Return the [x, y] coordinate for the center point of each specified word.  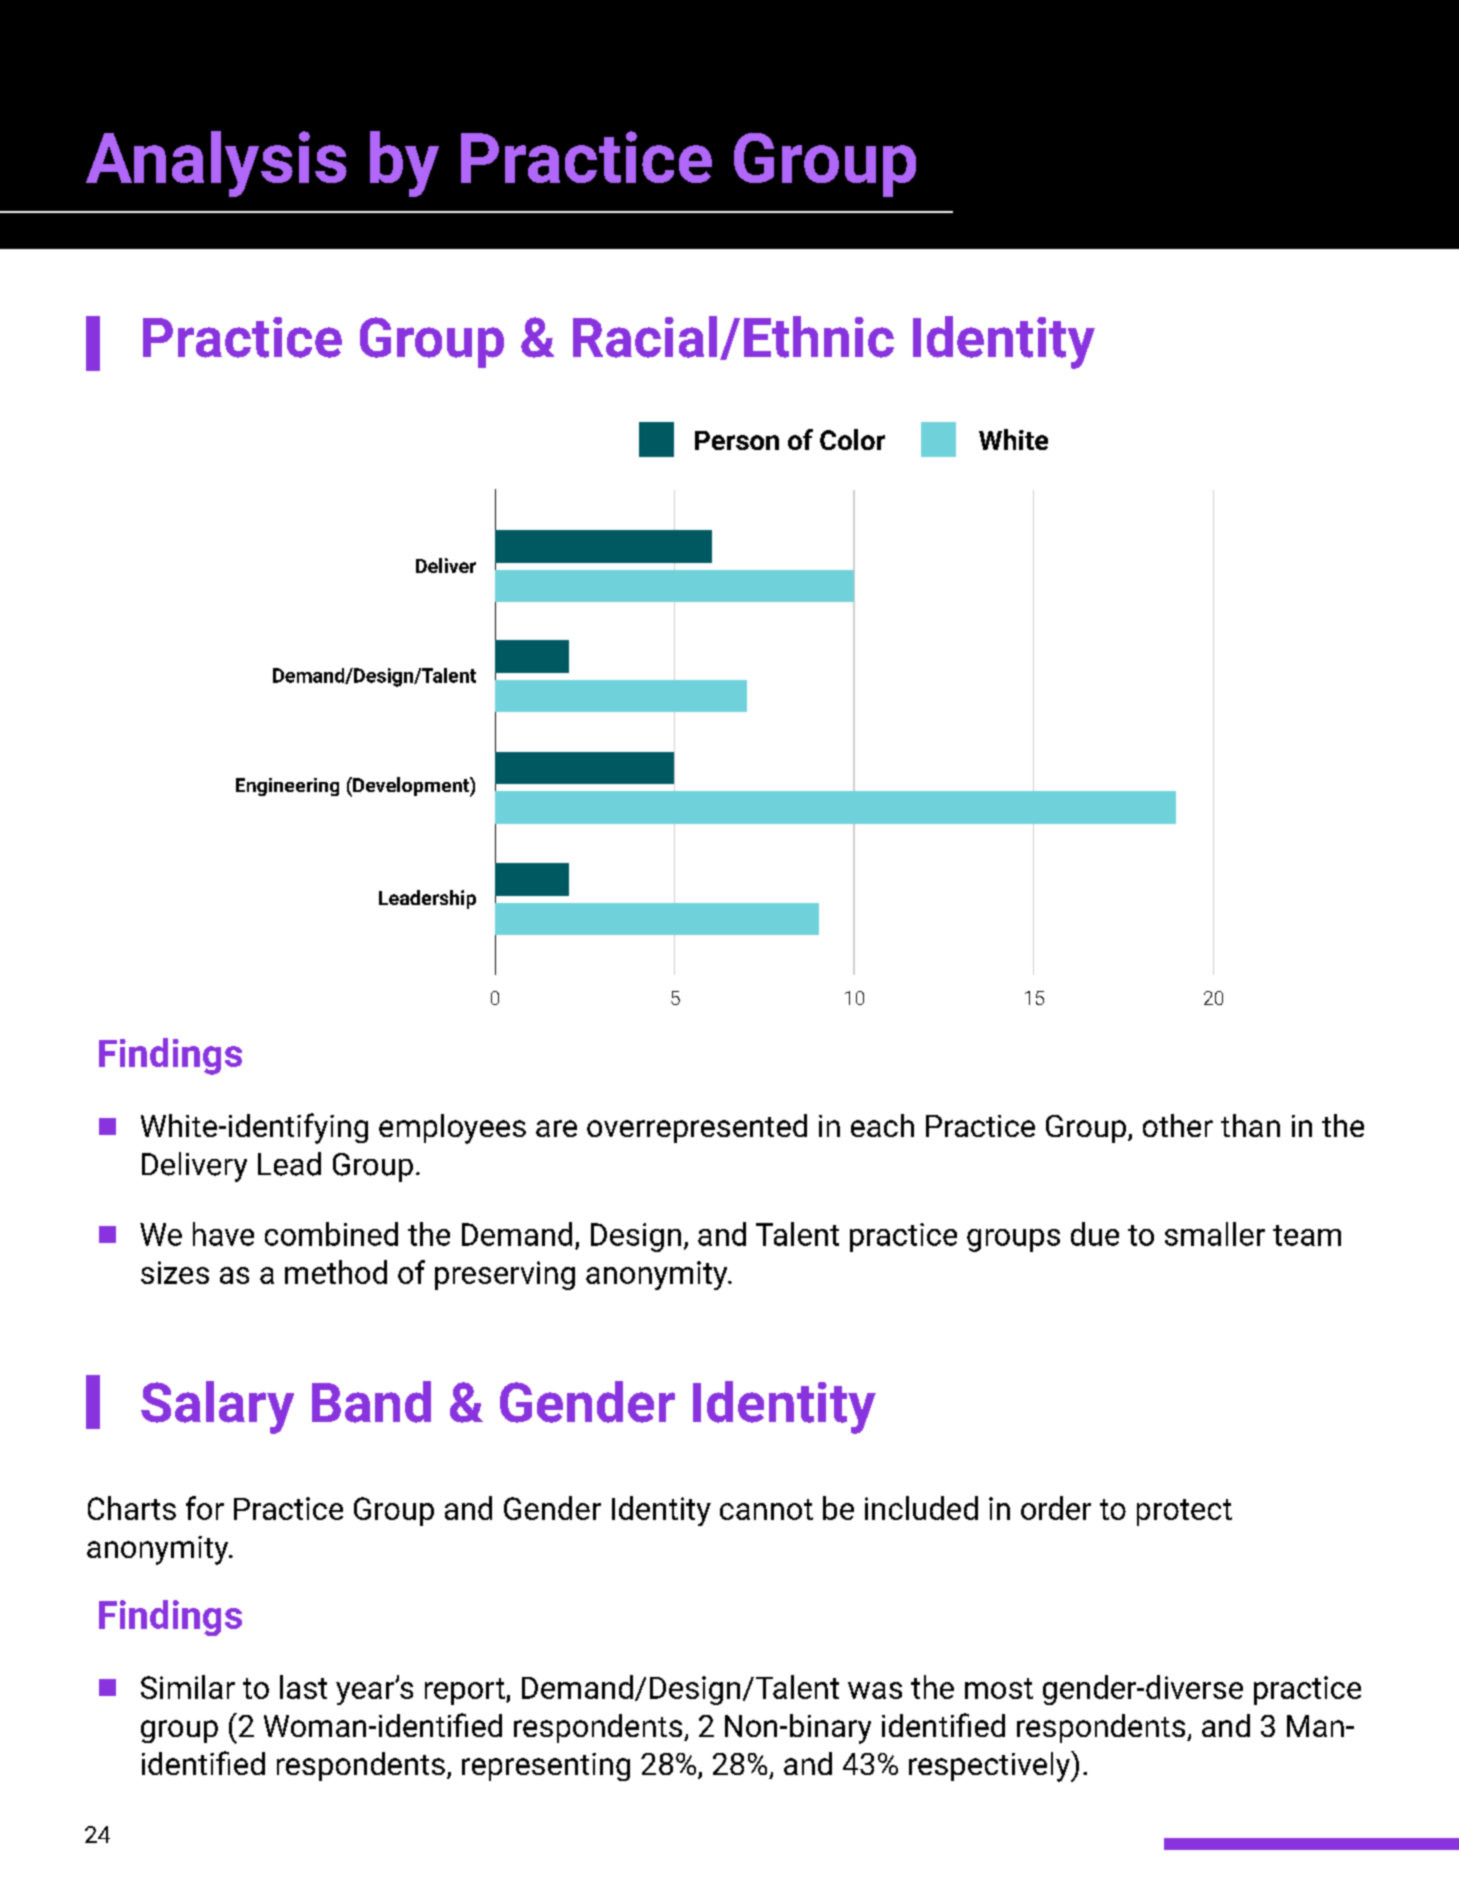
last [303, 1687]
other [1178, 1125]
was [875, 1690]
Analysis [216, 164]
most [999, 1688]
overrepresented [697, 1128]
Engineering [287, 787]
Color [852, 439]
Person [737, 440]
